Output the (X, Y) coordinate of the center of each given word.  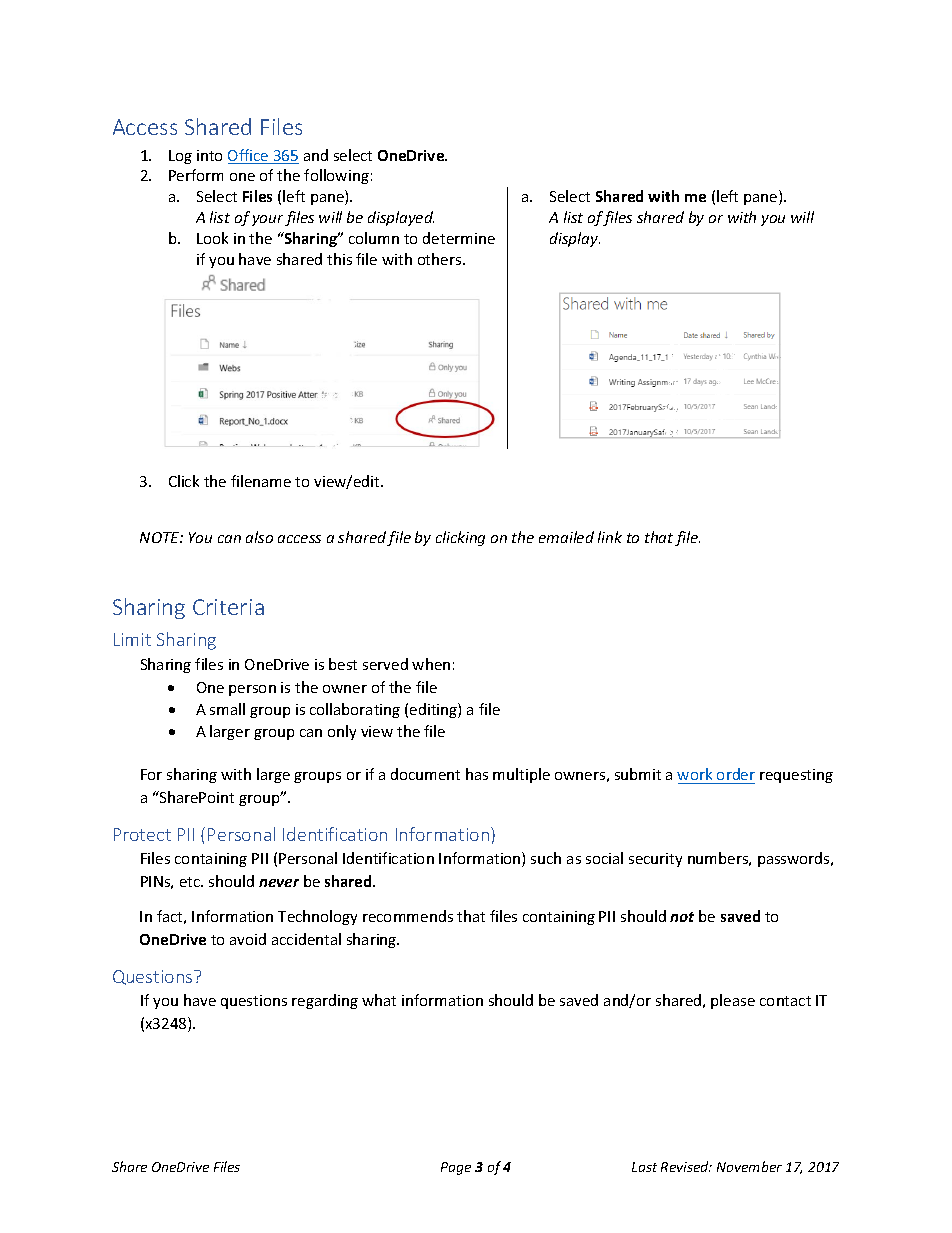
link (610, 537)
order (735, 776)
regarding (325, 1001)
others (441, 259)
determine (459, 238)
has (477, 774)
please (733, 1001)
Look (212, 238)
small (227, 709)
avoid (248, 939)
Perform (196, 175)
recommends (408, 916)
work (696, 776)
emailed (566, 537)
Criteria (228, 607)
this (339, 259)
